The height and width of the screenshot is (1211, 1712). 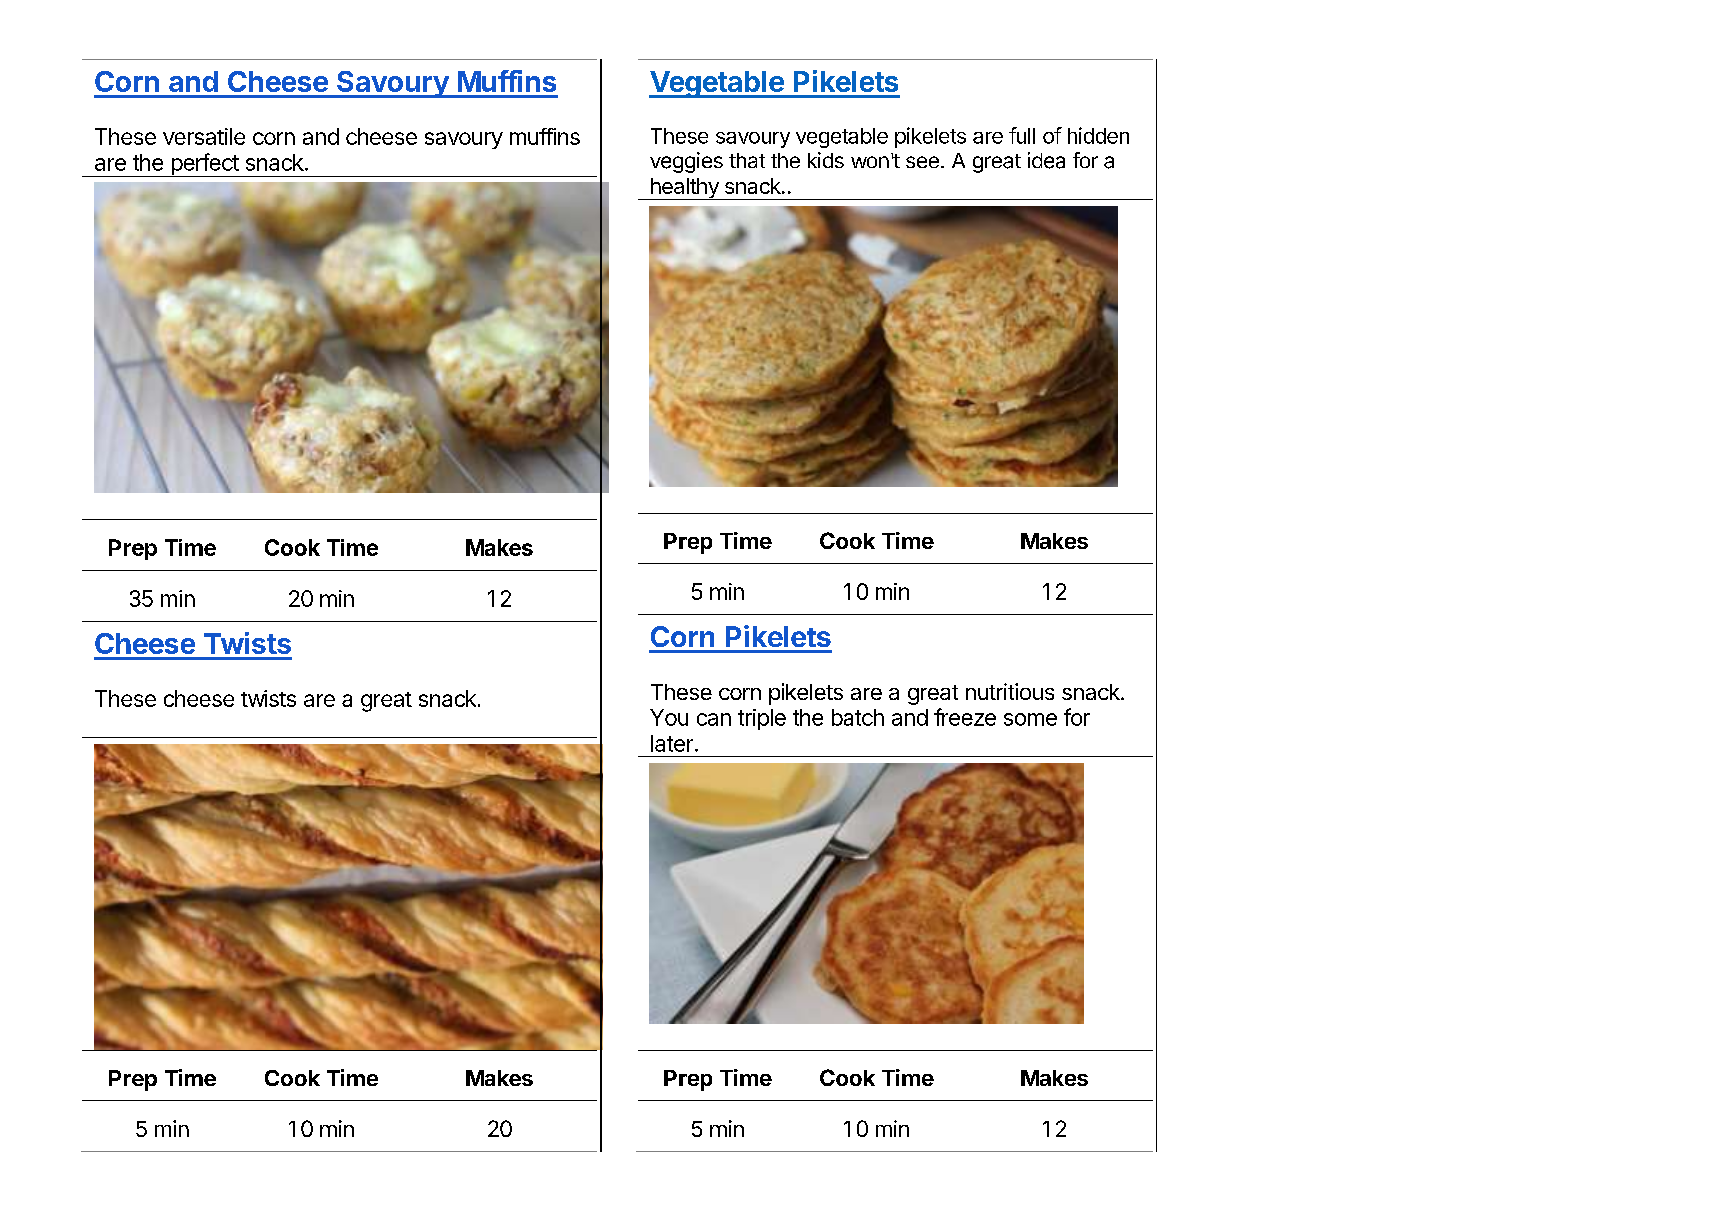 What do you see at coordinates (1010, 691) in the screenshot?
I see `nutritious` at bounding box center [1010, 691].
